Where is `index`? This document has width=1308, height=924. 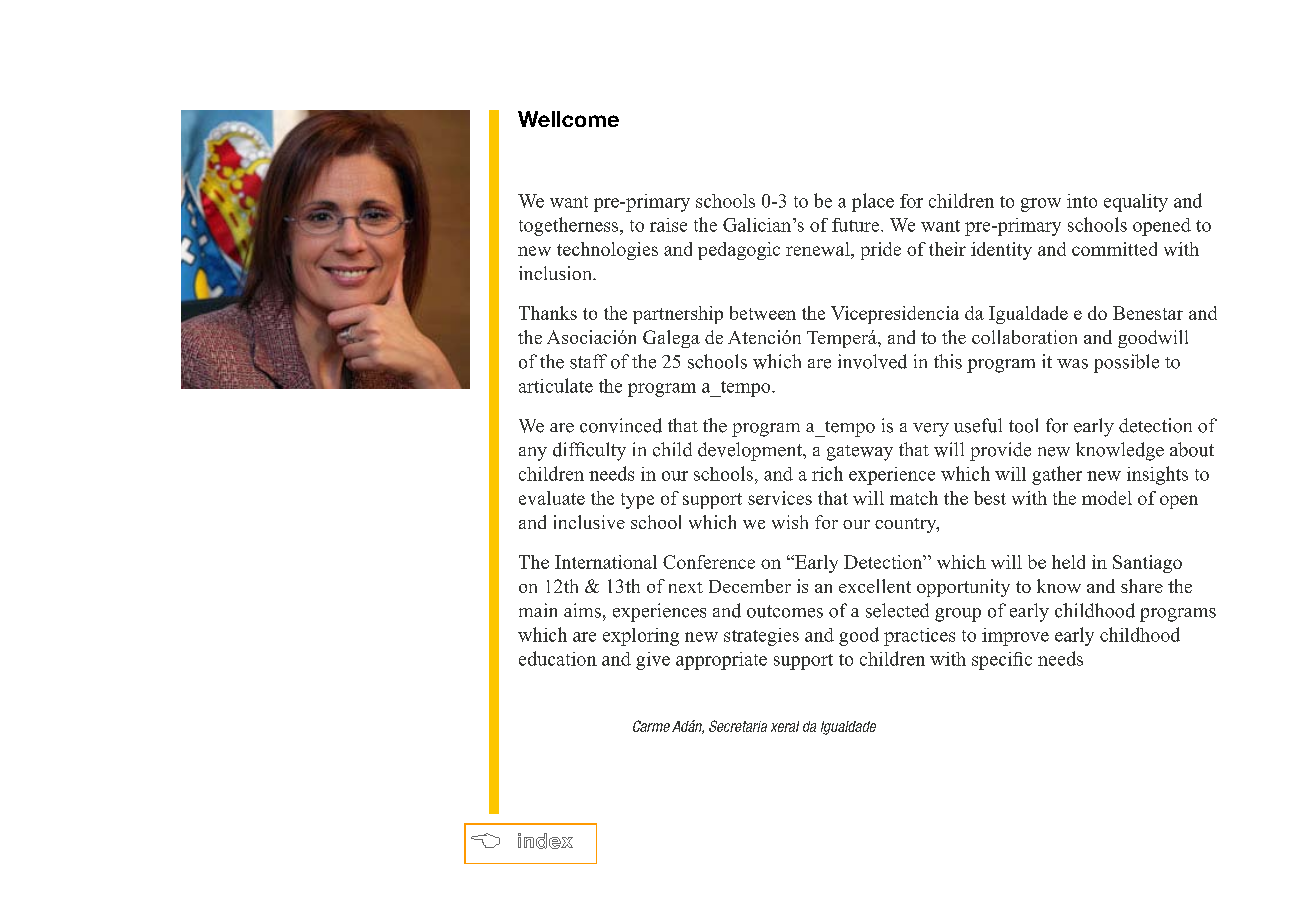 index is located at coordinates (545, 841).
